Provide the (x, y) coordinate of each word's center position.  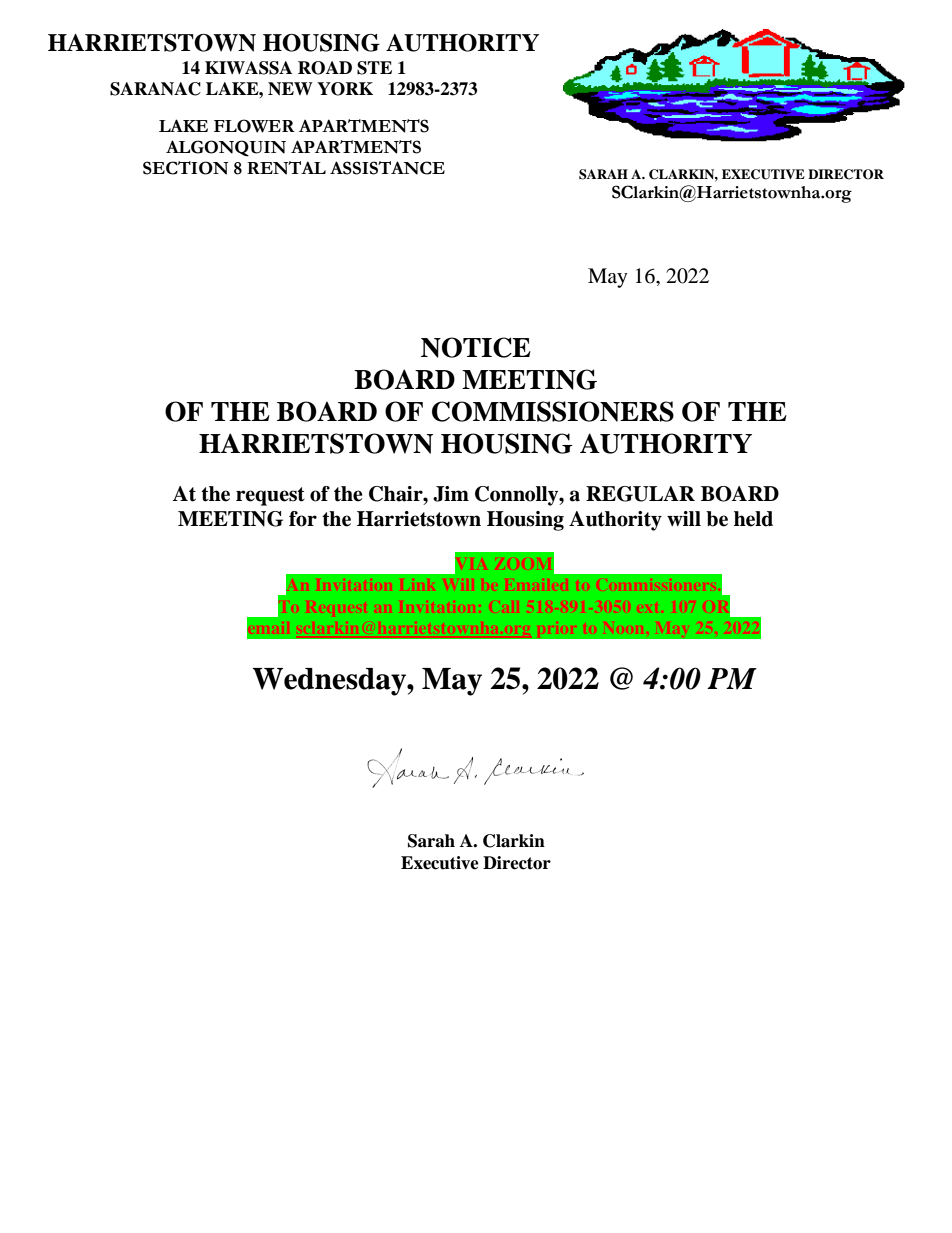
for (303, 519)
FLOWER (254, 126)
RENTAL (286, 168)
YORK (345, 89)
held (753, 519)
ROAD (325, 68)
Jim (451, 494)
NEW (290, 89)
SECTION (186, 168)
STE (374, 68)
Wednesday (330, 682)
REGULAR (640, 494)
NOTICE (476, 347)
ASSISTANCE (387, 168)
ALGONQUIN (226, 148)
